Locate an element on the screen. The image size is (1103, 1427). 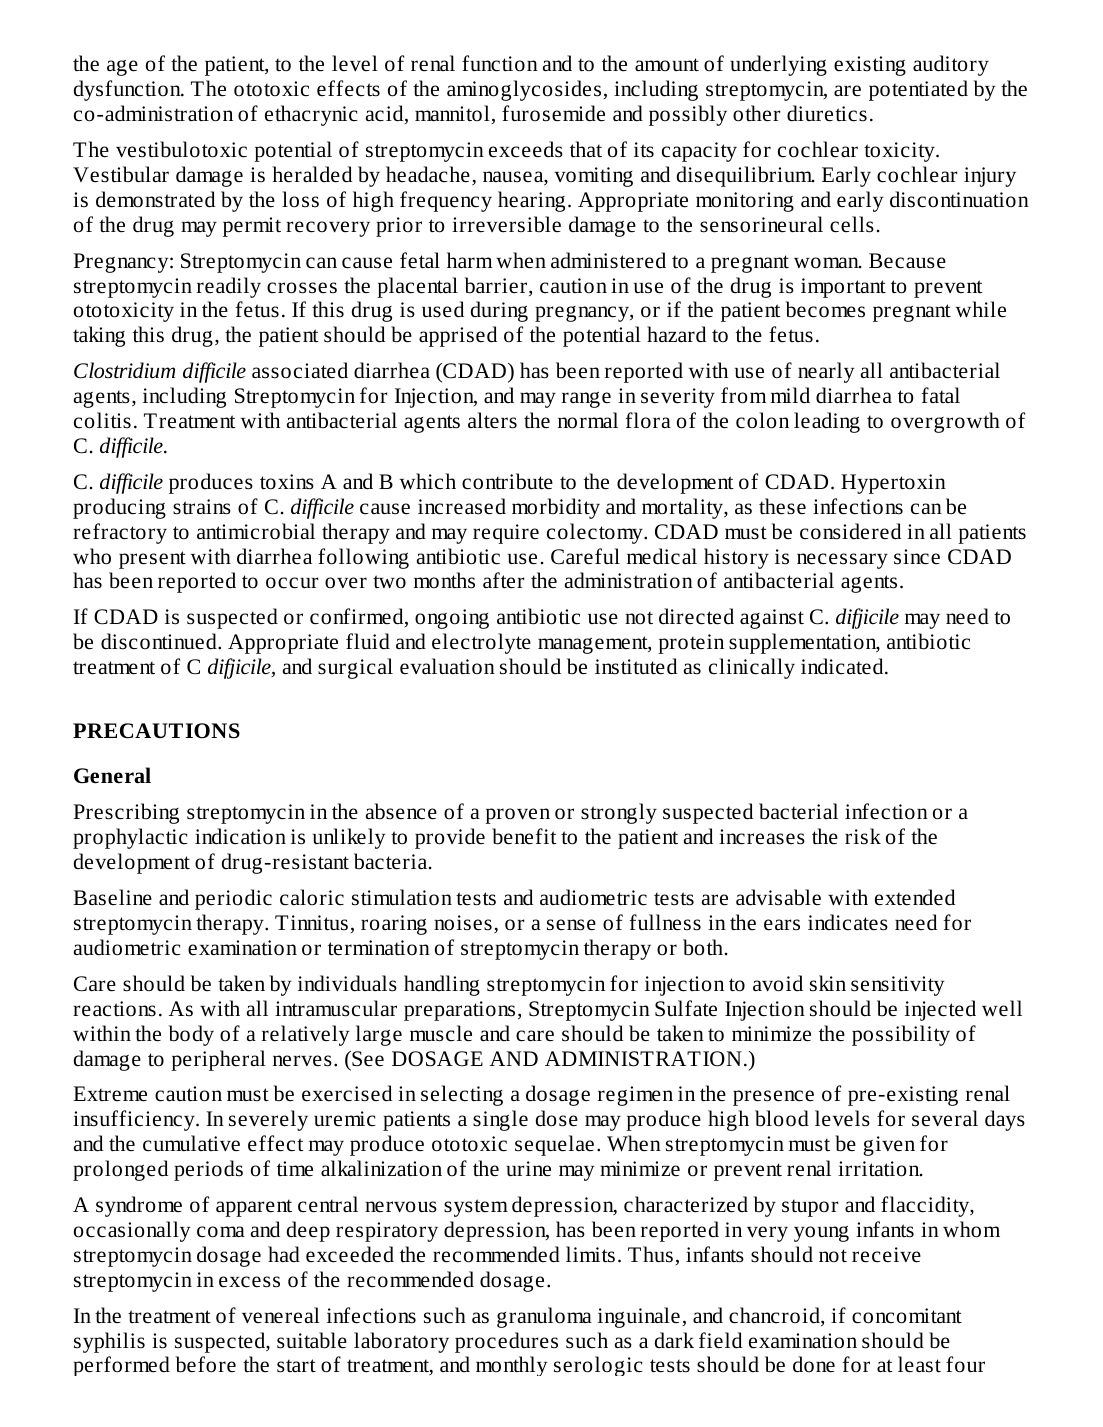
discontinued is located at coordinates (160, 641).
